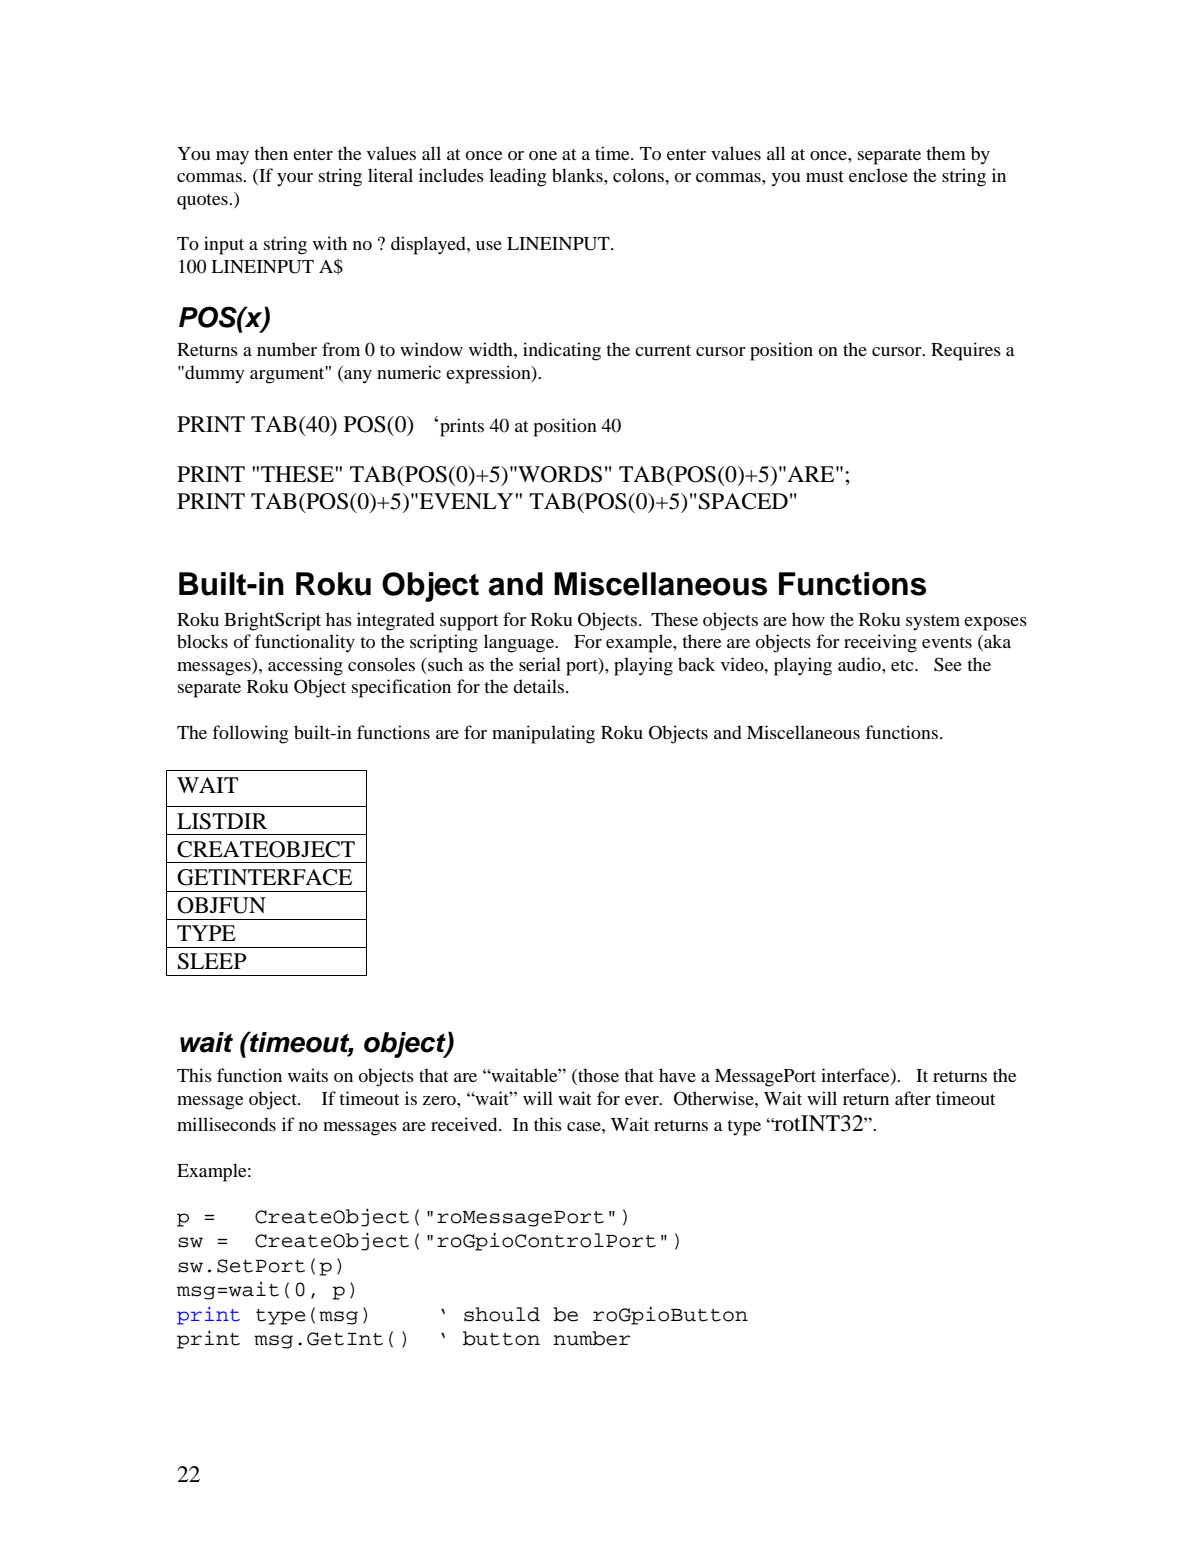 This screenshot has height=1558, width=1204. What do you see at coordinates (502, 1314) in the screenshot?
I see `should` at bounding box center [502, 1314].
